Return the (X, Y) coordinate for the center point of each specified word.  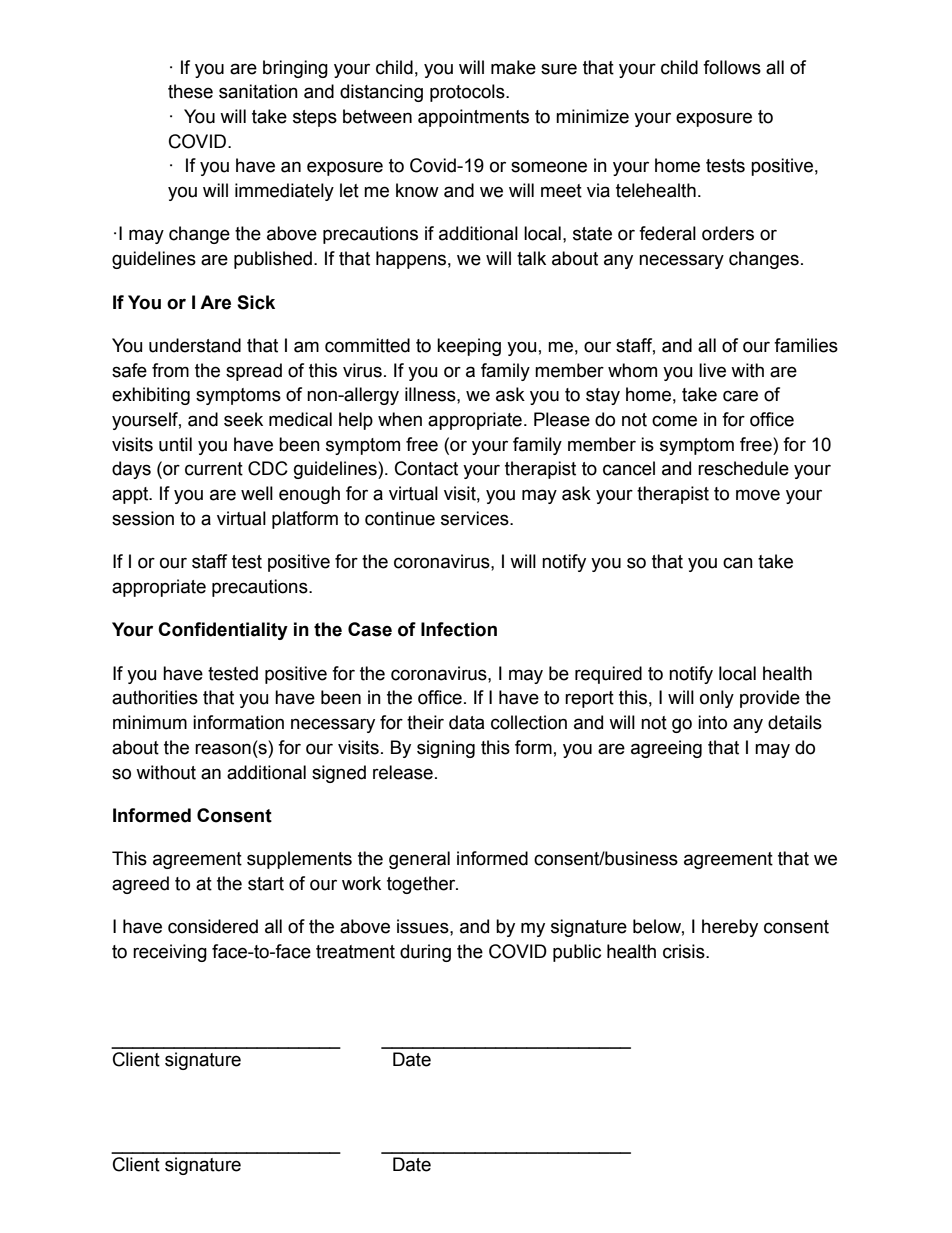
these (190, 91)
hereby (730, 928)
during (425, 953)
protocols (468, 93)
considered (213, 926)
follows (732, 67)
